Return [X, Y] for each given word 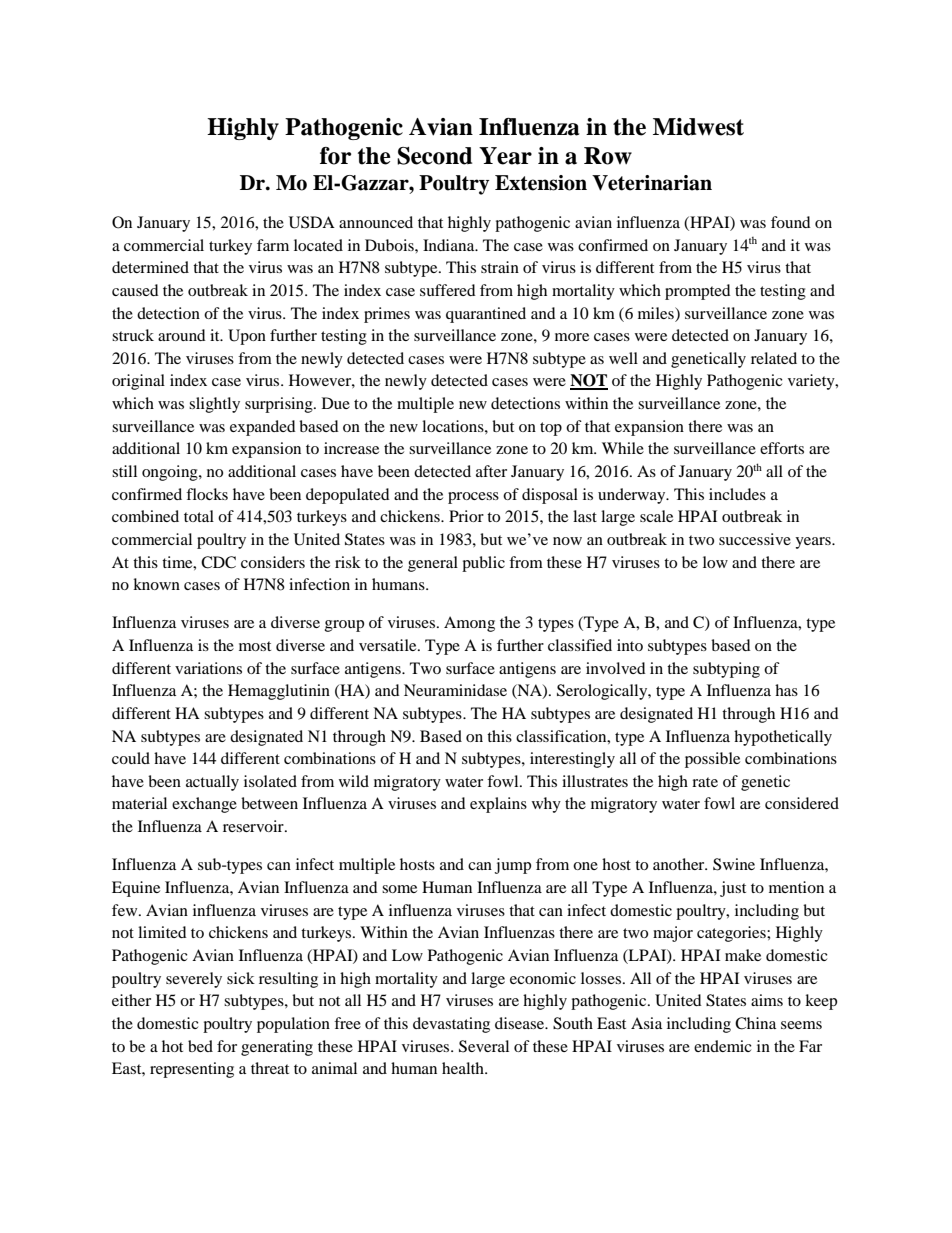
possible [712, 760]
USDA [312, 222]
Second [434, 156]
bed [200, 1046]
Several [484, 1046]
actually [212, 783]
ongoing [171, 473]
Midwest [698, 127]
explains [498, 805]
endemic [723, 1046]
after [491, 471]
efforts [782, 448]
